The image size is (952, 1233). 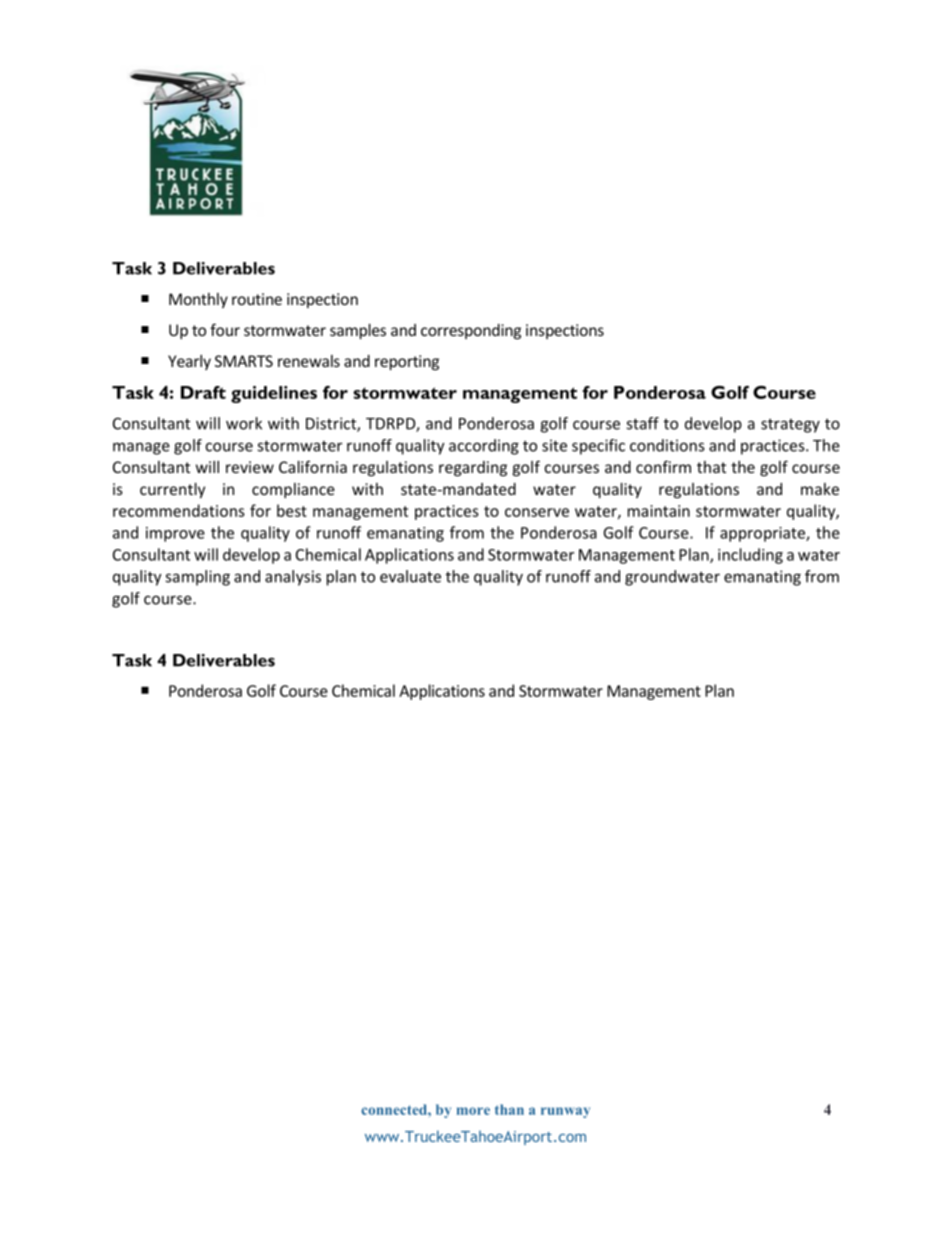 What do you see at coordinates (471, 331) in the image?
I see `corresponding` at bounding box center [471, 331].
